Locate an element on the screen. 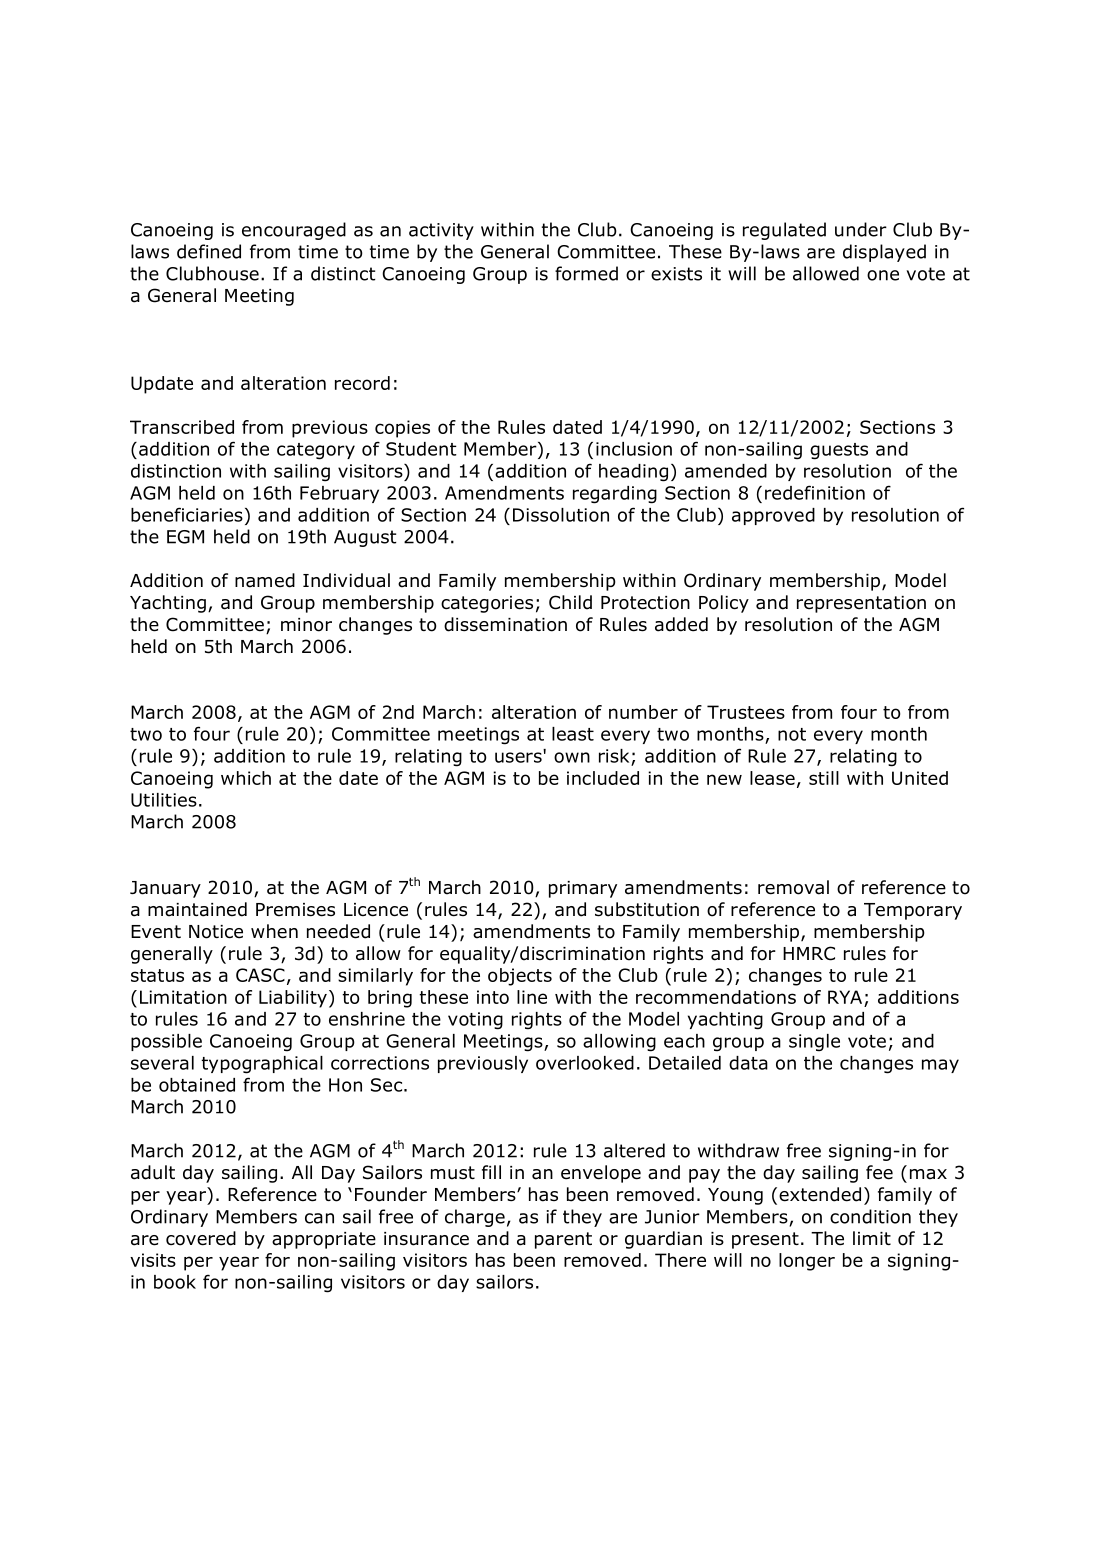  CASC is located at coordinates (260, 975).
